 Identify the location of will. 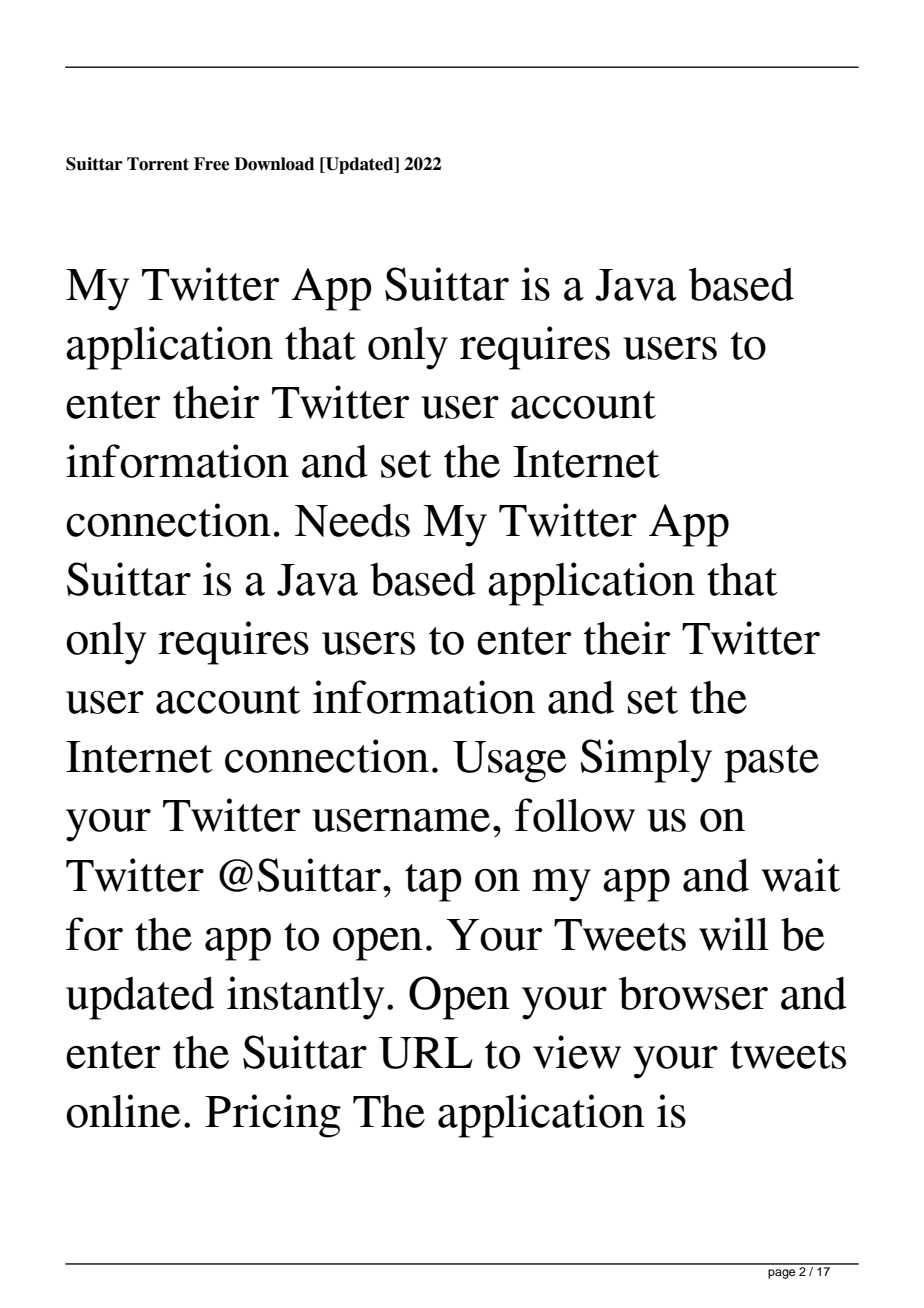
(734, 934).
